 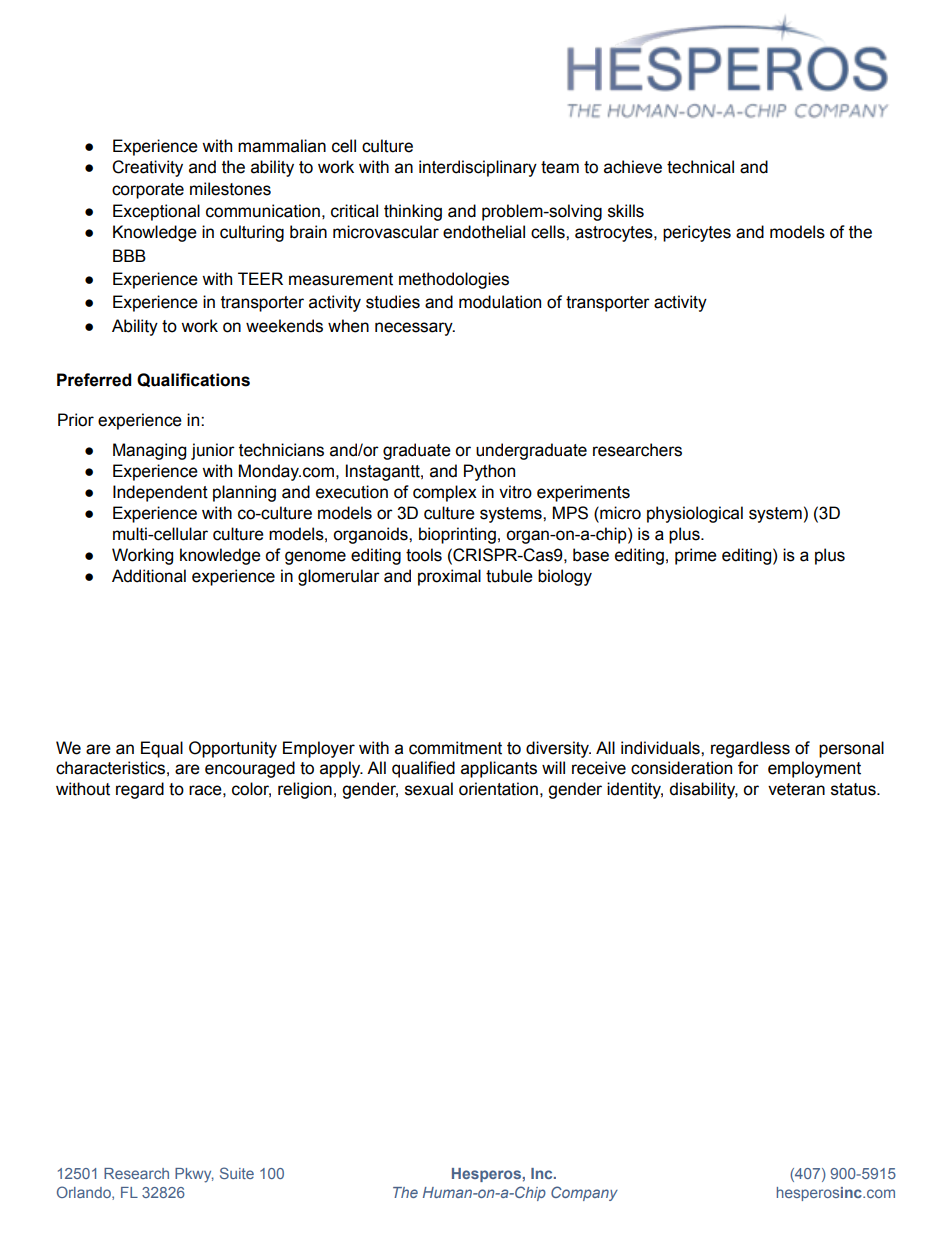 I want to click on veteran, so click(x=796, y=789).
